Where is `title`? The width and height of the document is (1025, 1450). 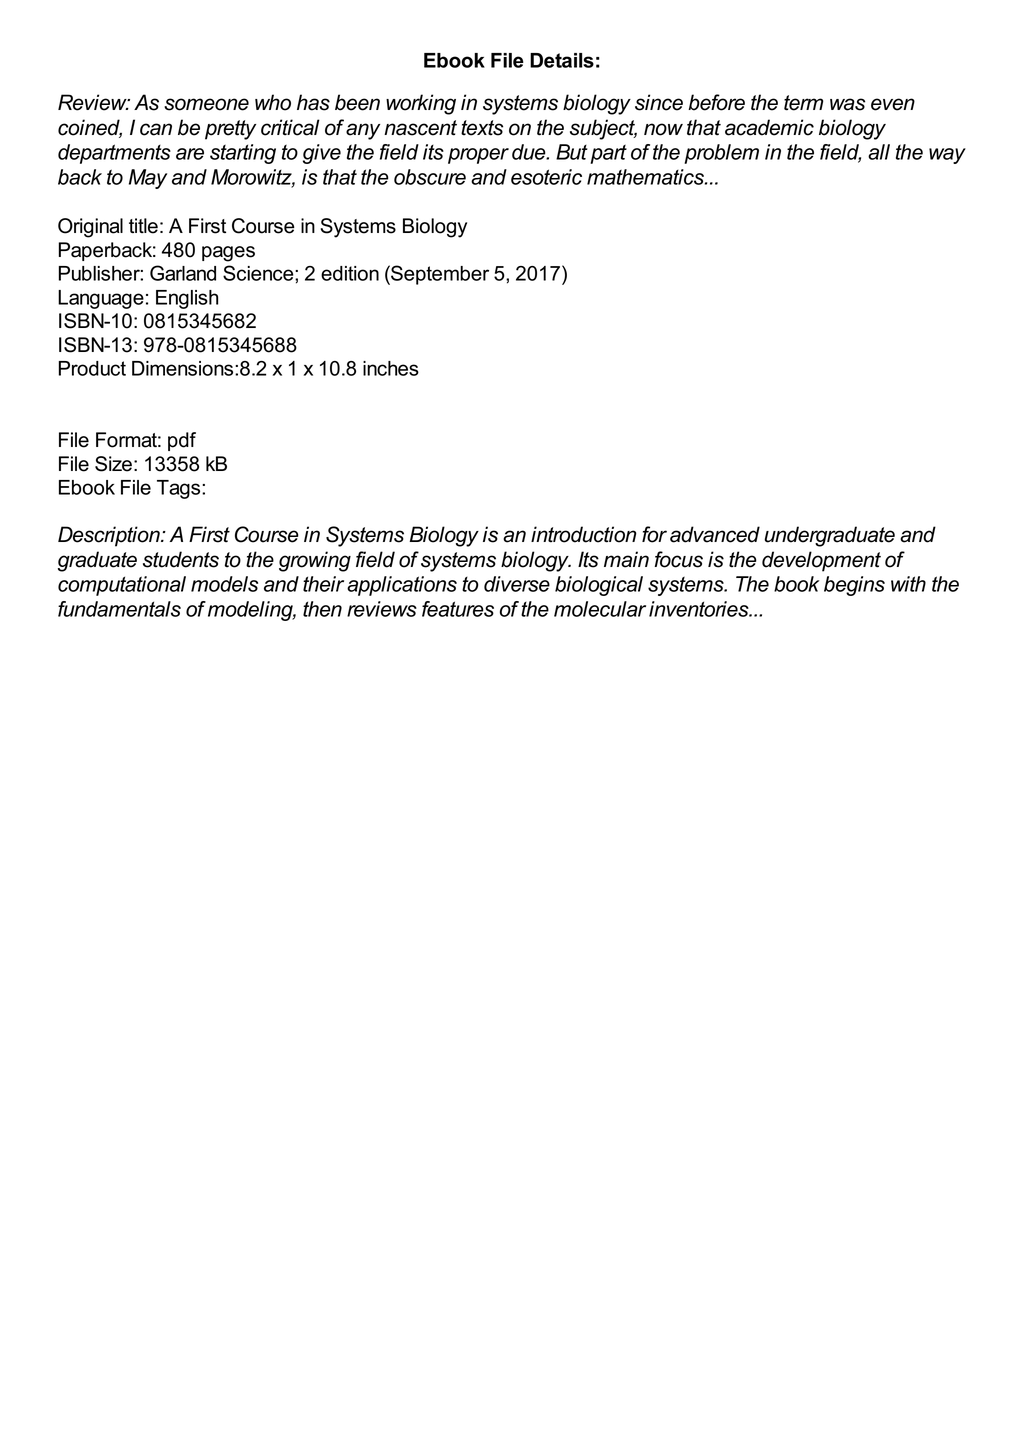 title is located at coordinates (143, 226).
